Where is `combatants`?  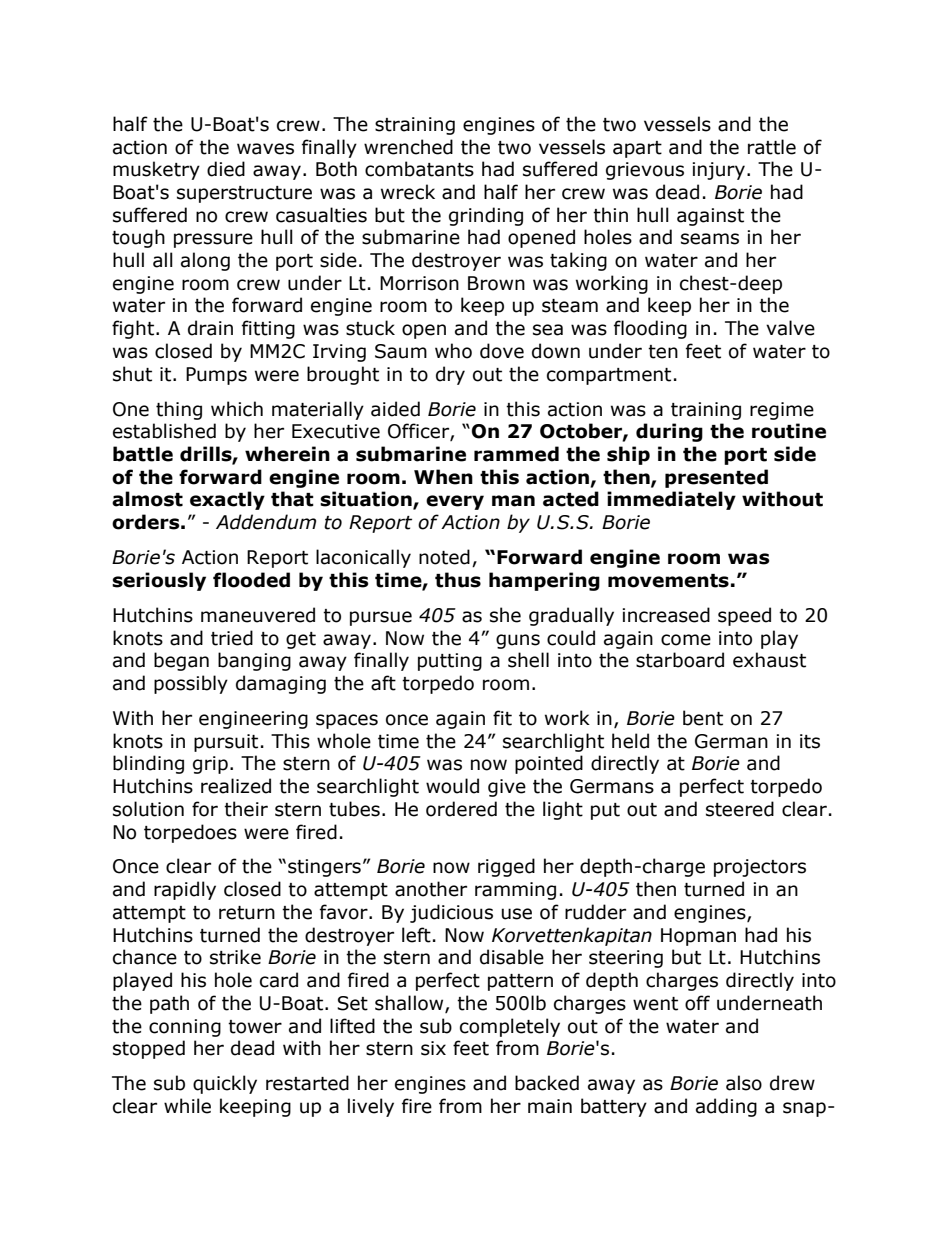
combatants is located at coordinates (419, 169).
